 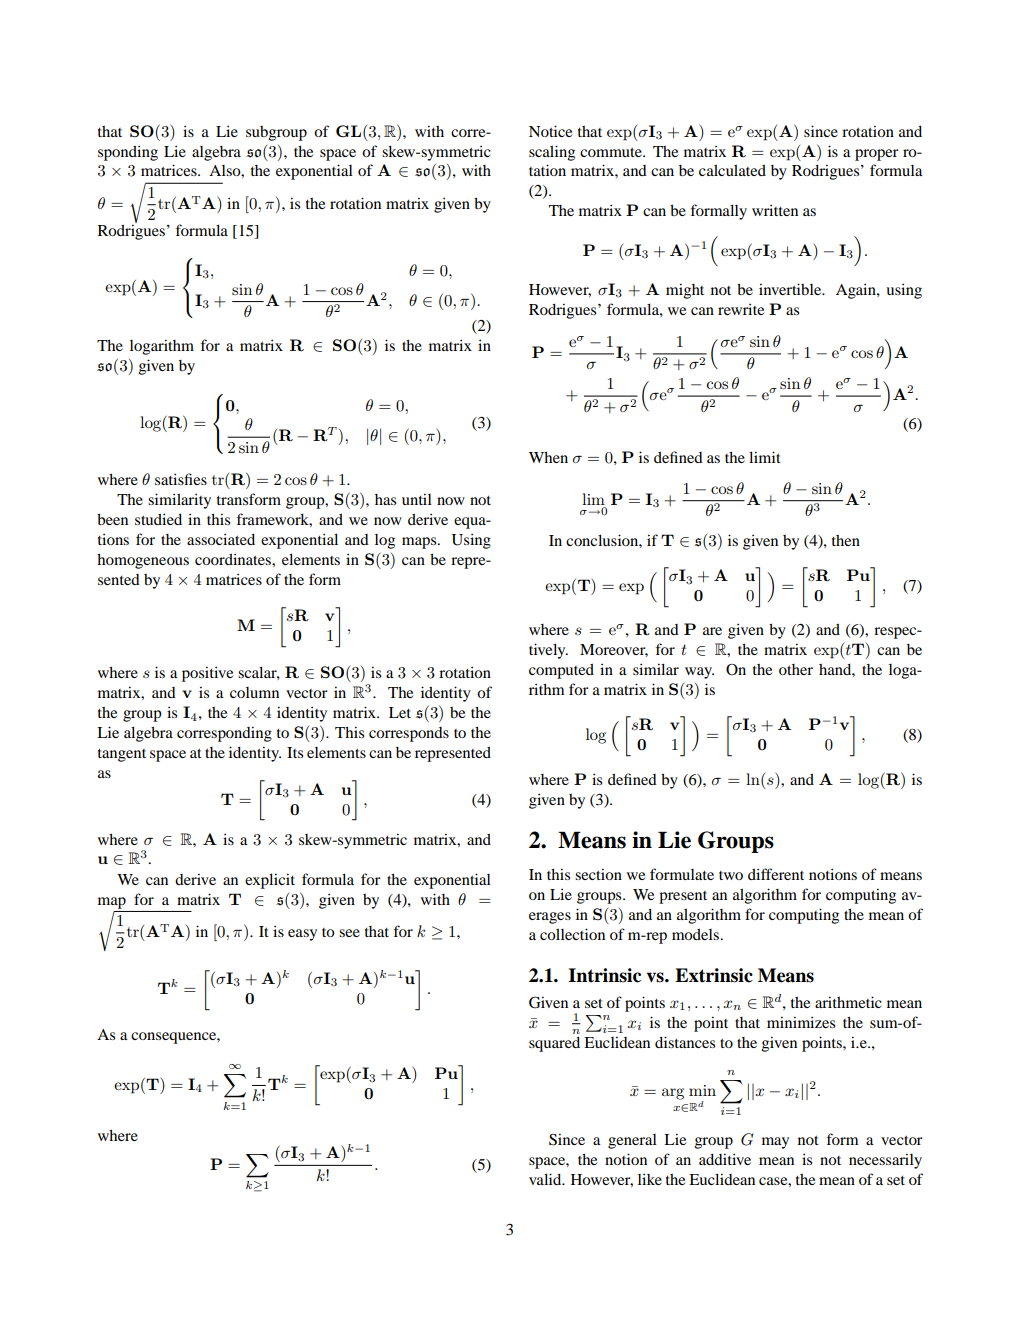 What do you see at coordinates (548, 457) in the document?
I see `When` at bounding box center [548, 457].
